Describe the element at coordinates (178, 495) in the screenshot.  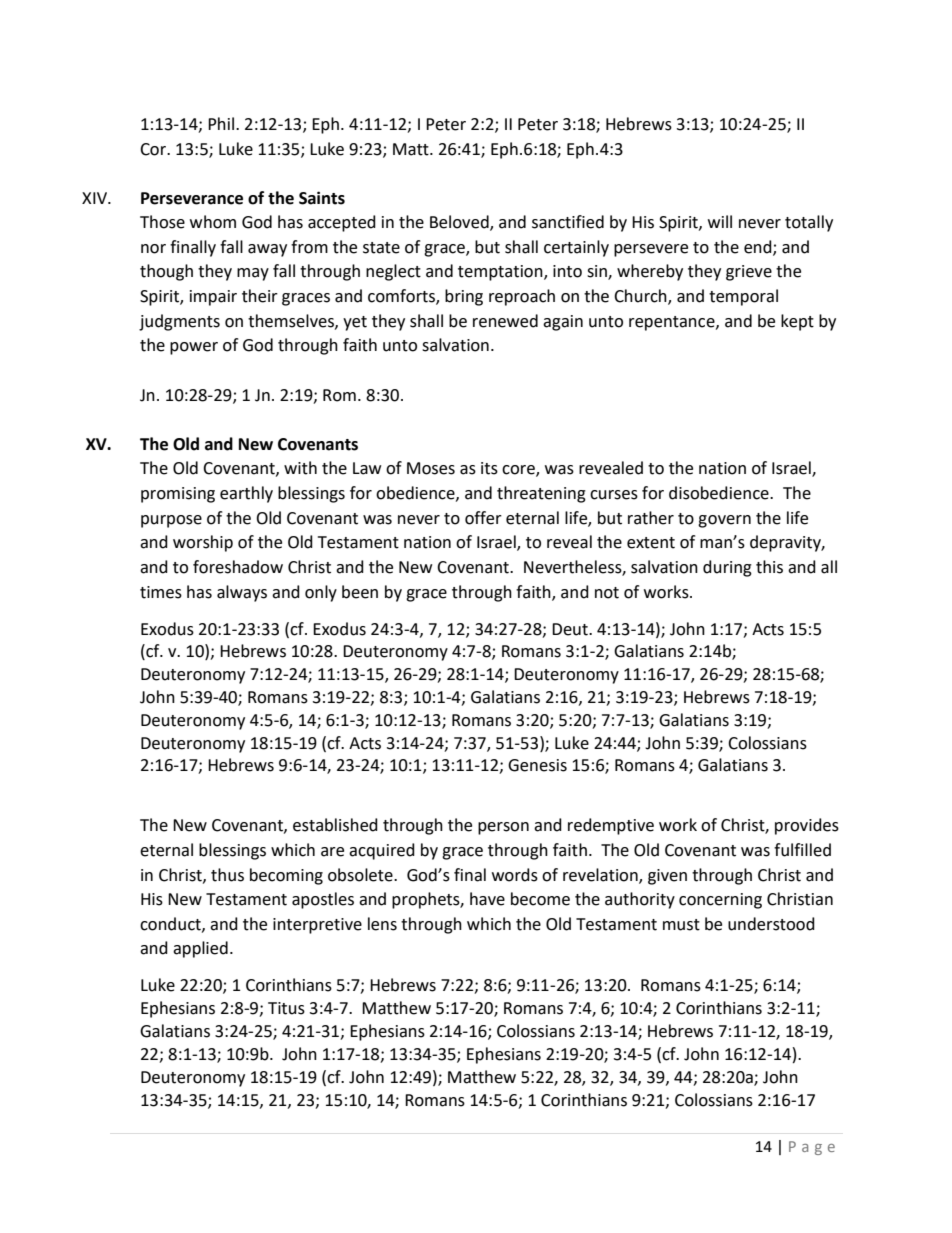
I see `promising` at that location.
